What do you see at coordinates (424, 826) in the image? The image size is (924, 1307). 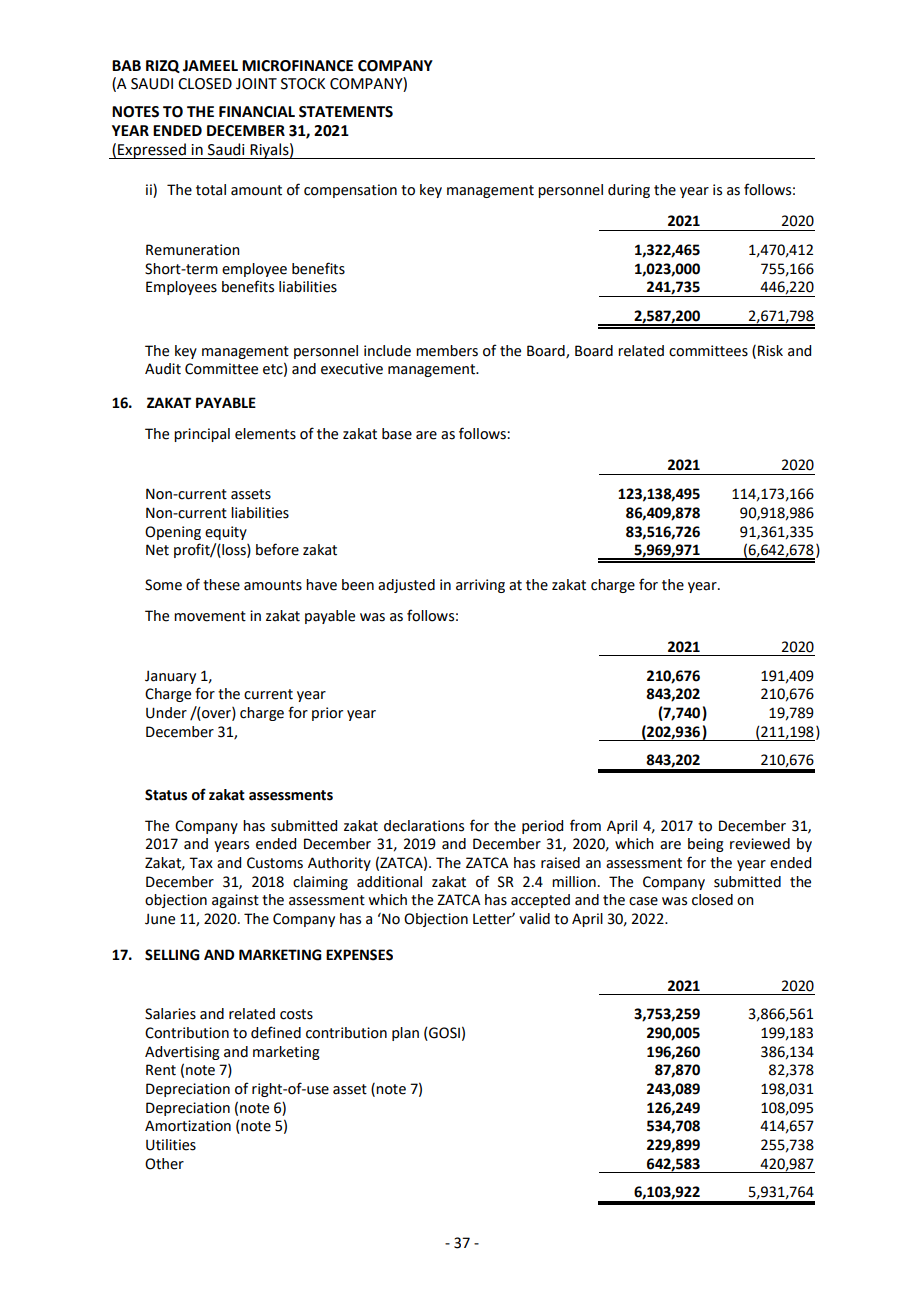 I see `declarations` at bounding box center [424, 826].
